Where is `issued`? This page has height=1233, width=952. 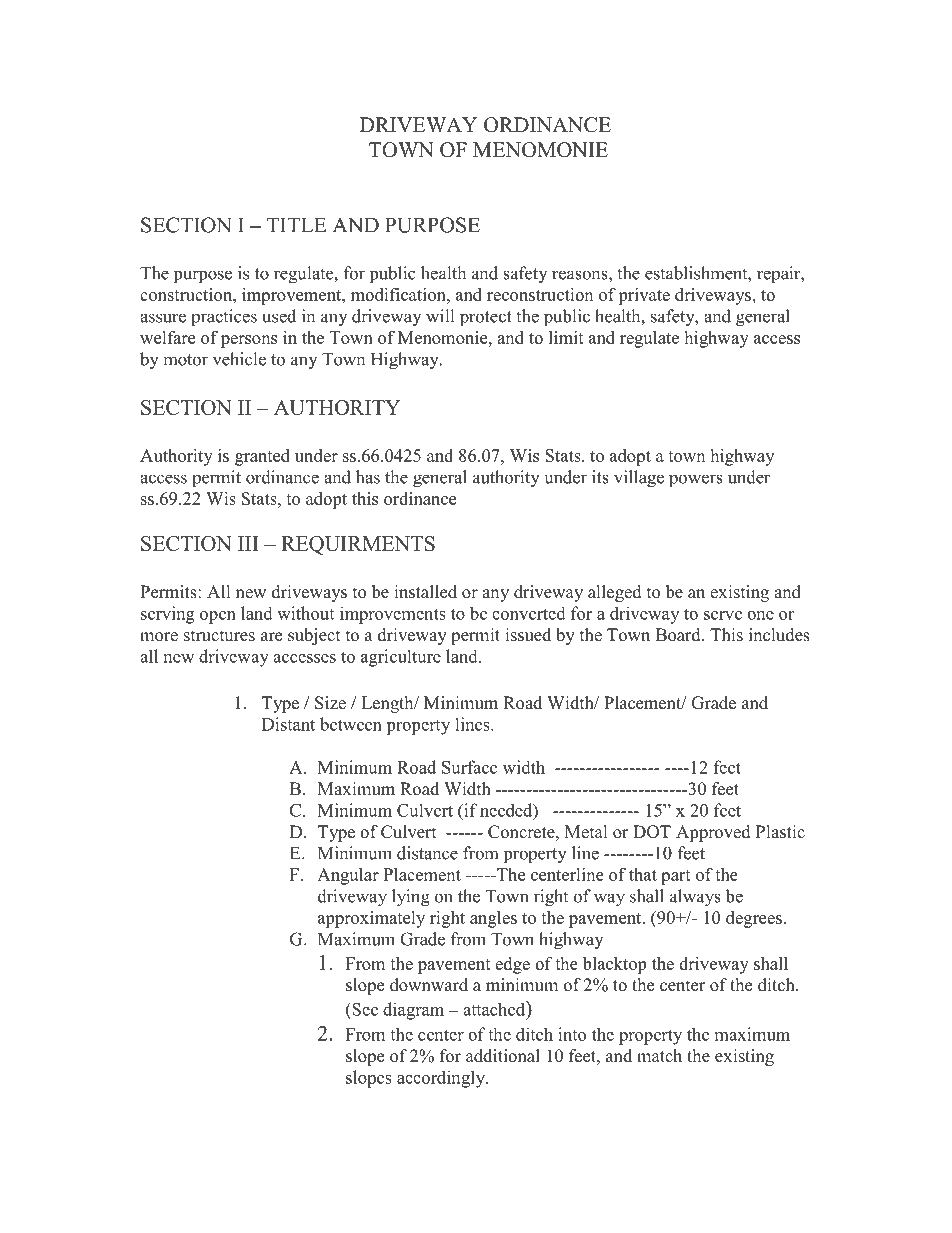 issued is located at coordinates (528, 635).
